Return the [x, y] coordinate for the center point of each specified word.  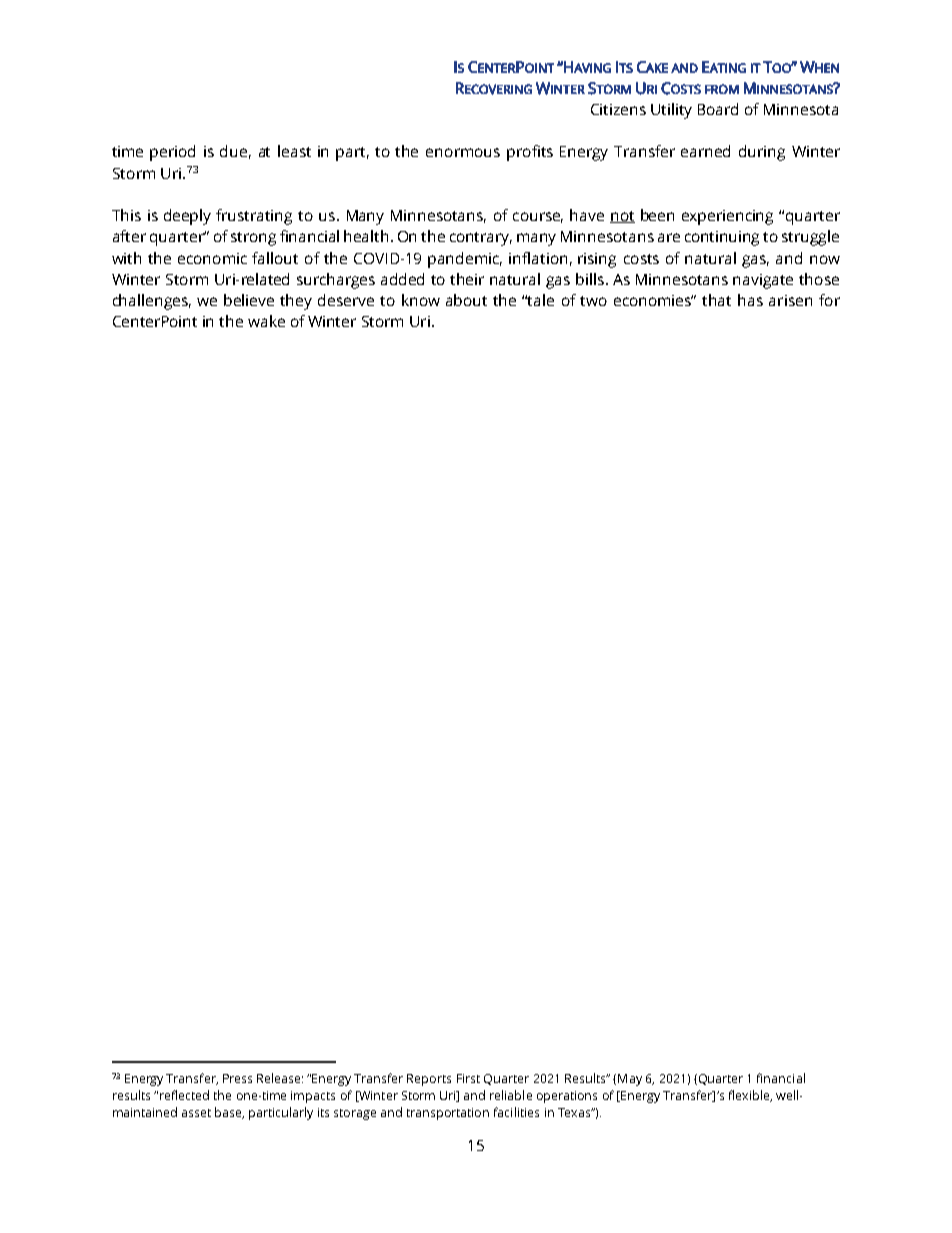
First [468, 1078]
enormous [463, 152]
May [630, 1080]
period [172, 153]
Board [718, 109]
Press [237, 1078]
